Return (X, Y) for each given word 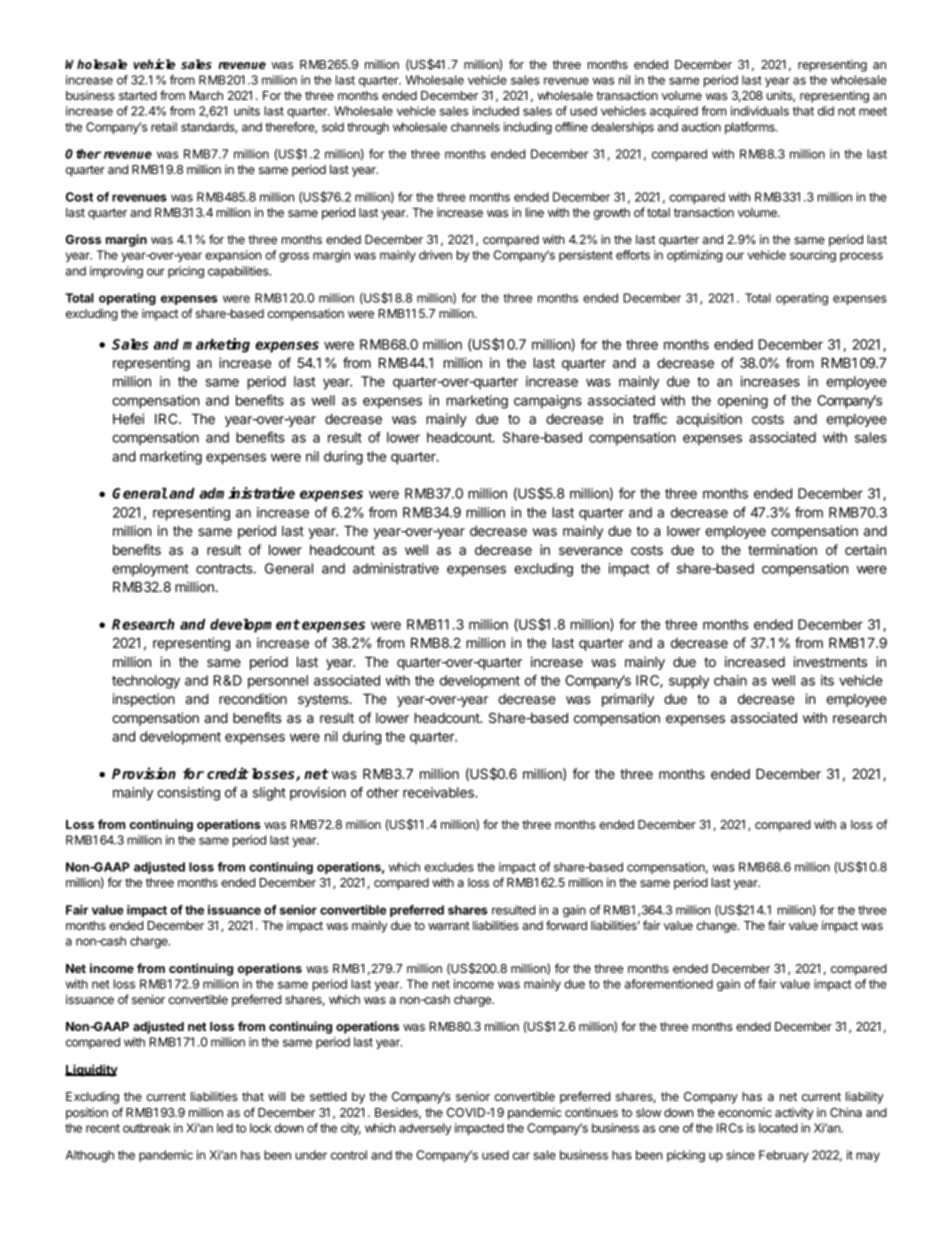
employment (150, 570)
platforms (751, 128)
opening (743, 402)
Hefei (128, 418)
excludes (449, 867)
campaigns (548, 402)
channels (475, 127)
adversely (425, 1129)
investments (830, 661)
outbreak (146, 1128)
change (717, 927)
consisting (188, 794)
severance (591, 551)
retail (164, 127)
